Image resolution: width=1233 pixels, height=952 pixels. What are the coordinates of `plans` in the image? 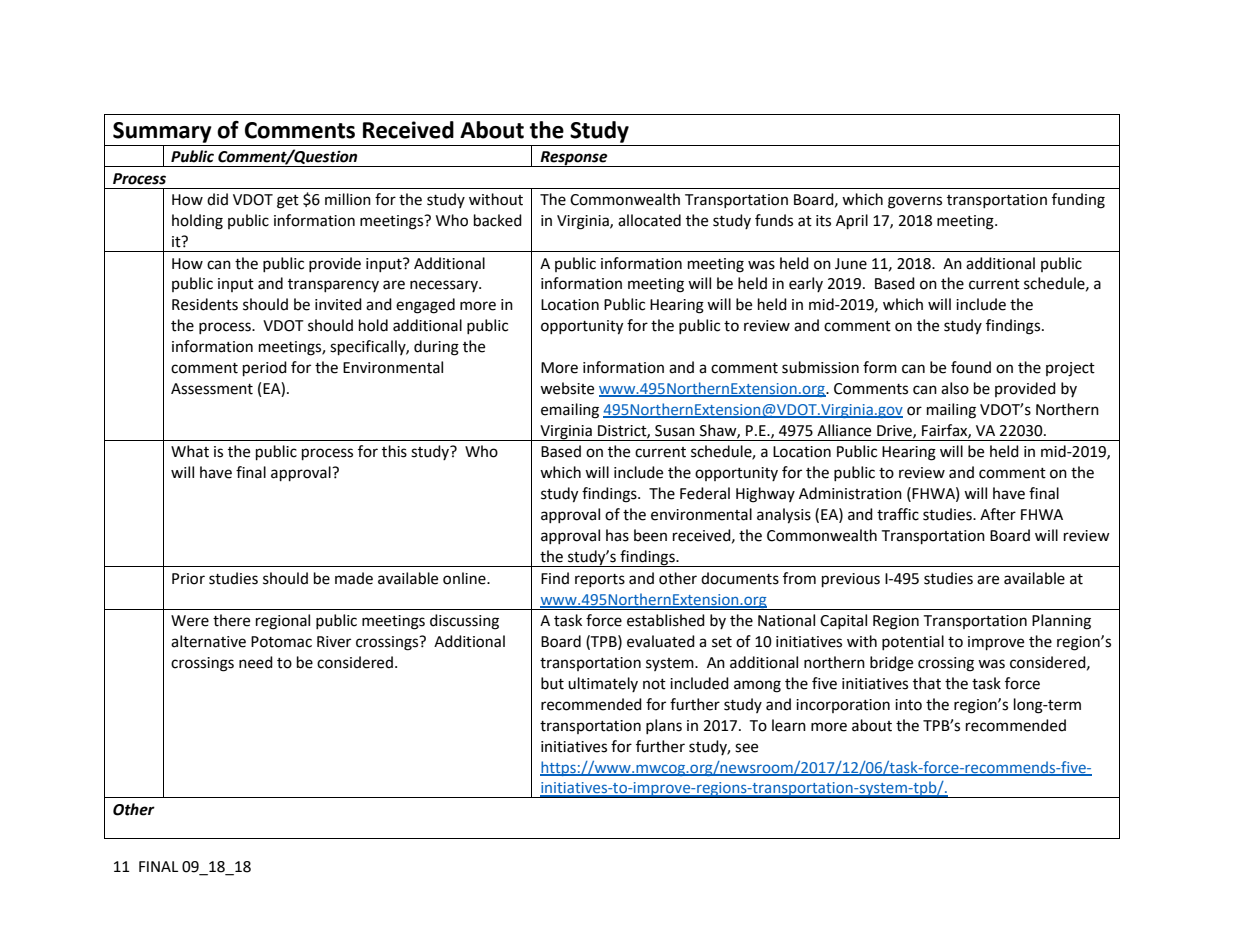 It's located at (664, 726).
